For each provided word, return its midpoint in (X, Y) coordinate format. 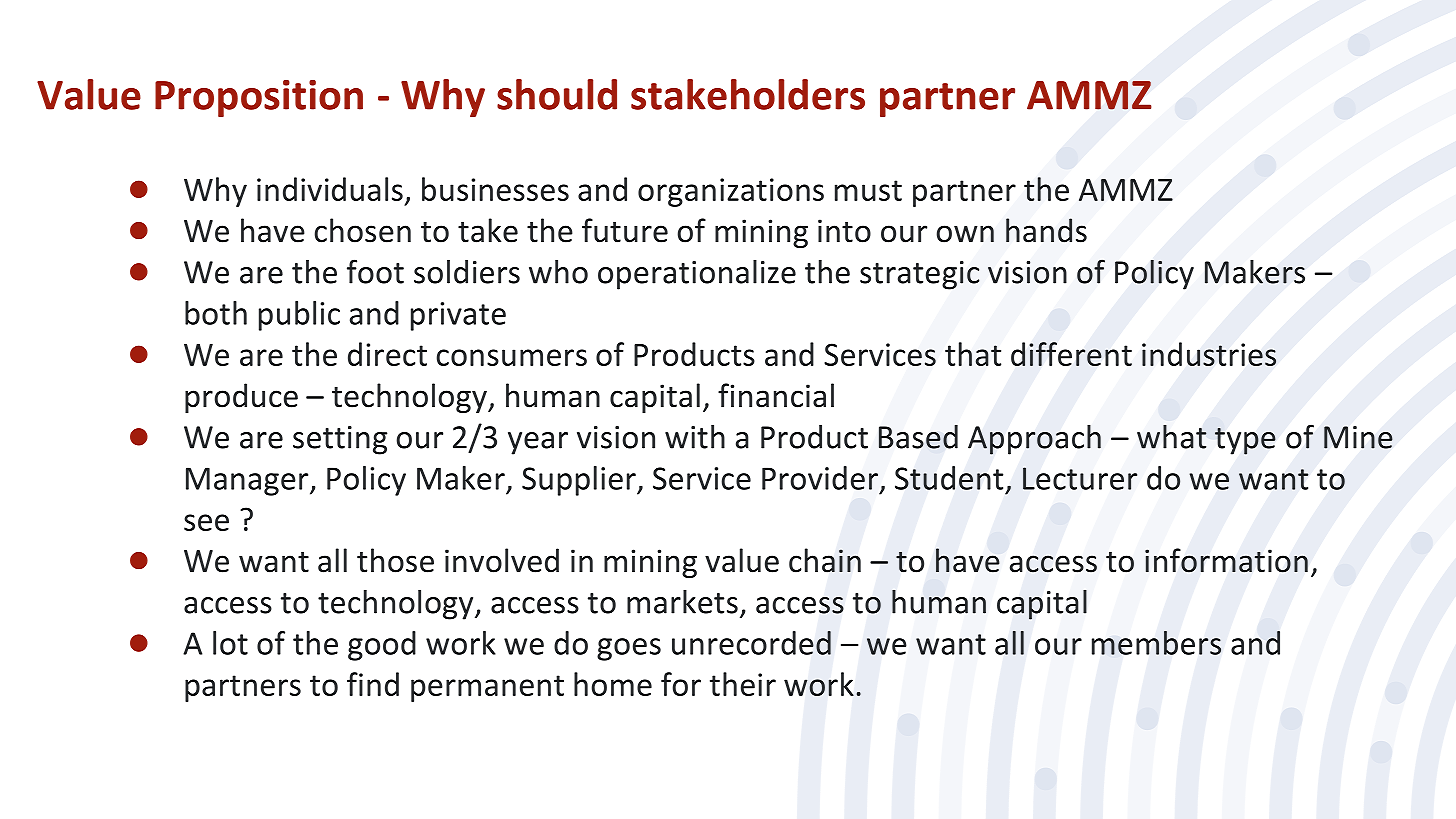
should (557, 94)
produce (241, 398)
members (1156, 643)
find (373, 684)
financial (776, 395)
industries (1209, 354)
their (743, 684)
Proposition (259, 98)
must (868, 190)
